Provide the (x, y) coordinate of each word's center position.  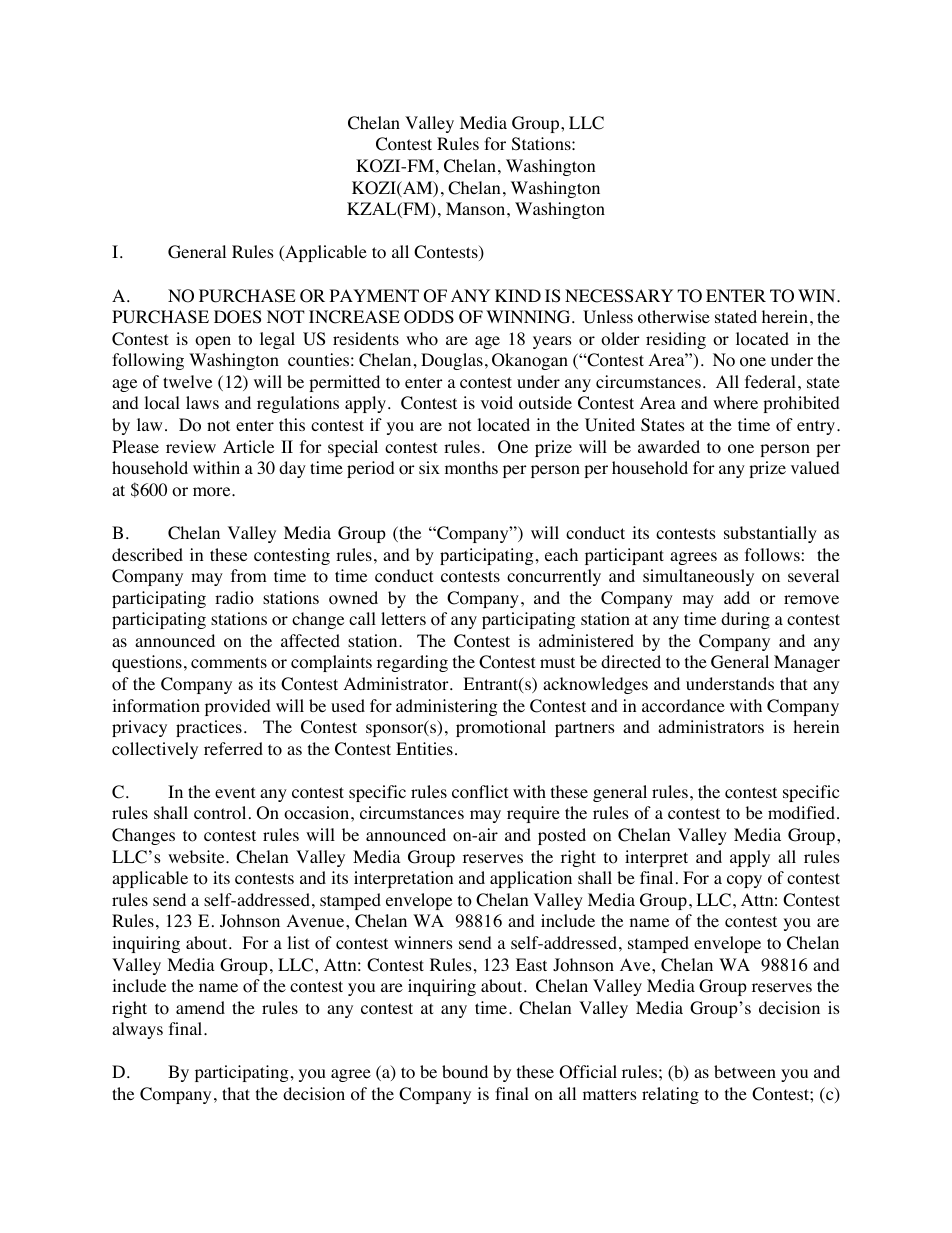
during (745, 620)
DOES (237, 317)
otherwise (674, 317)
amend (200, 1007)
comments (229, 663)
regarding (412, 663)
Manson (477, 209)
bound (465, 1072)
